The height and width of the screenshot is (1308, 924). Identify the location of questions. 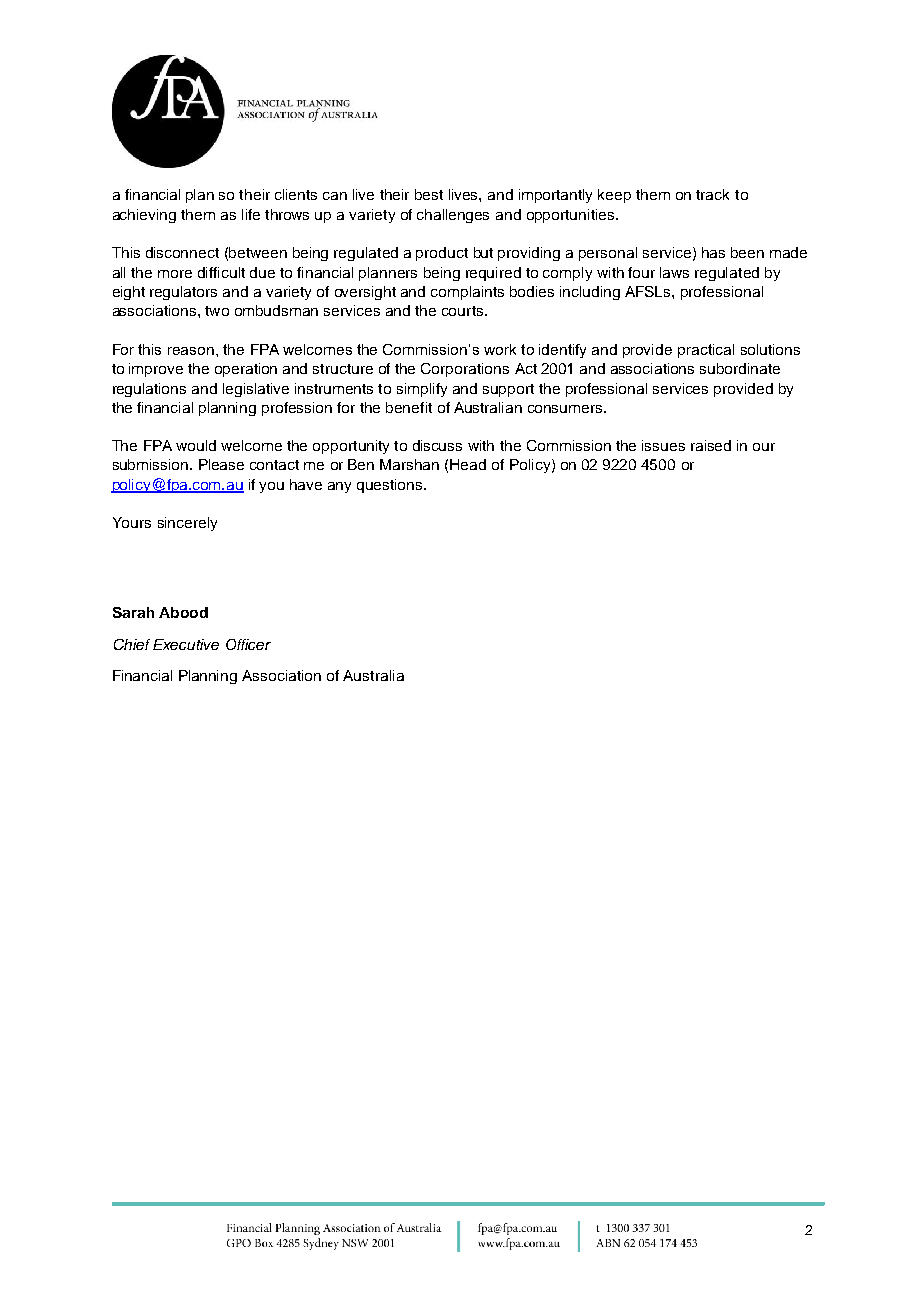
(391, 486).
